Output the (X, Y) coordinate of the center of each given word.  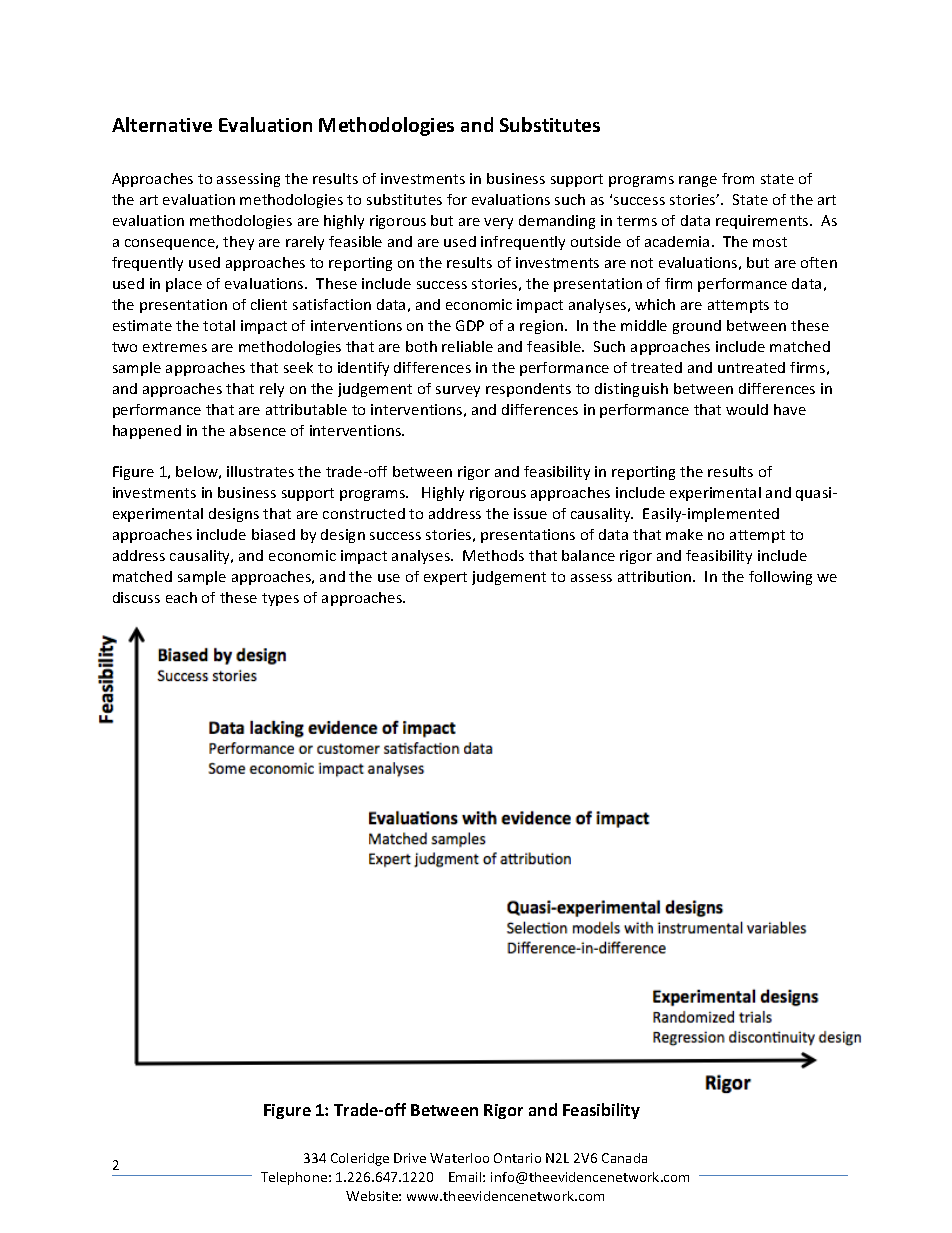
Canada (624, 1158)
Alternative (162, 124)
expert (445, 578)
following (780, 578)
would (747, 409)
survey (458, 391)
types (280, 599)
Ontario (517, 1158)
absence (258, 430)
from (738, 178)
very (498, 223)
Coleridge (360, 1159)
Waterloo (459, 1158)
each (181, 597)
